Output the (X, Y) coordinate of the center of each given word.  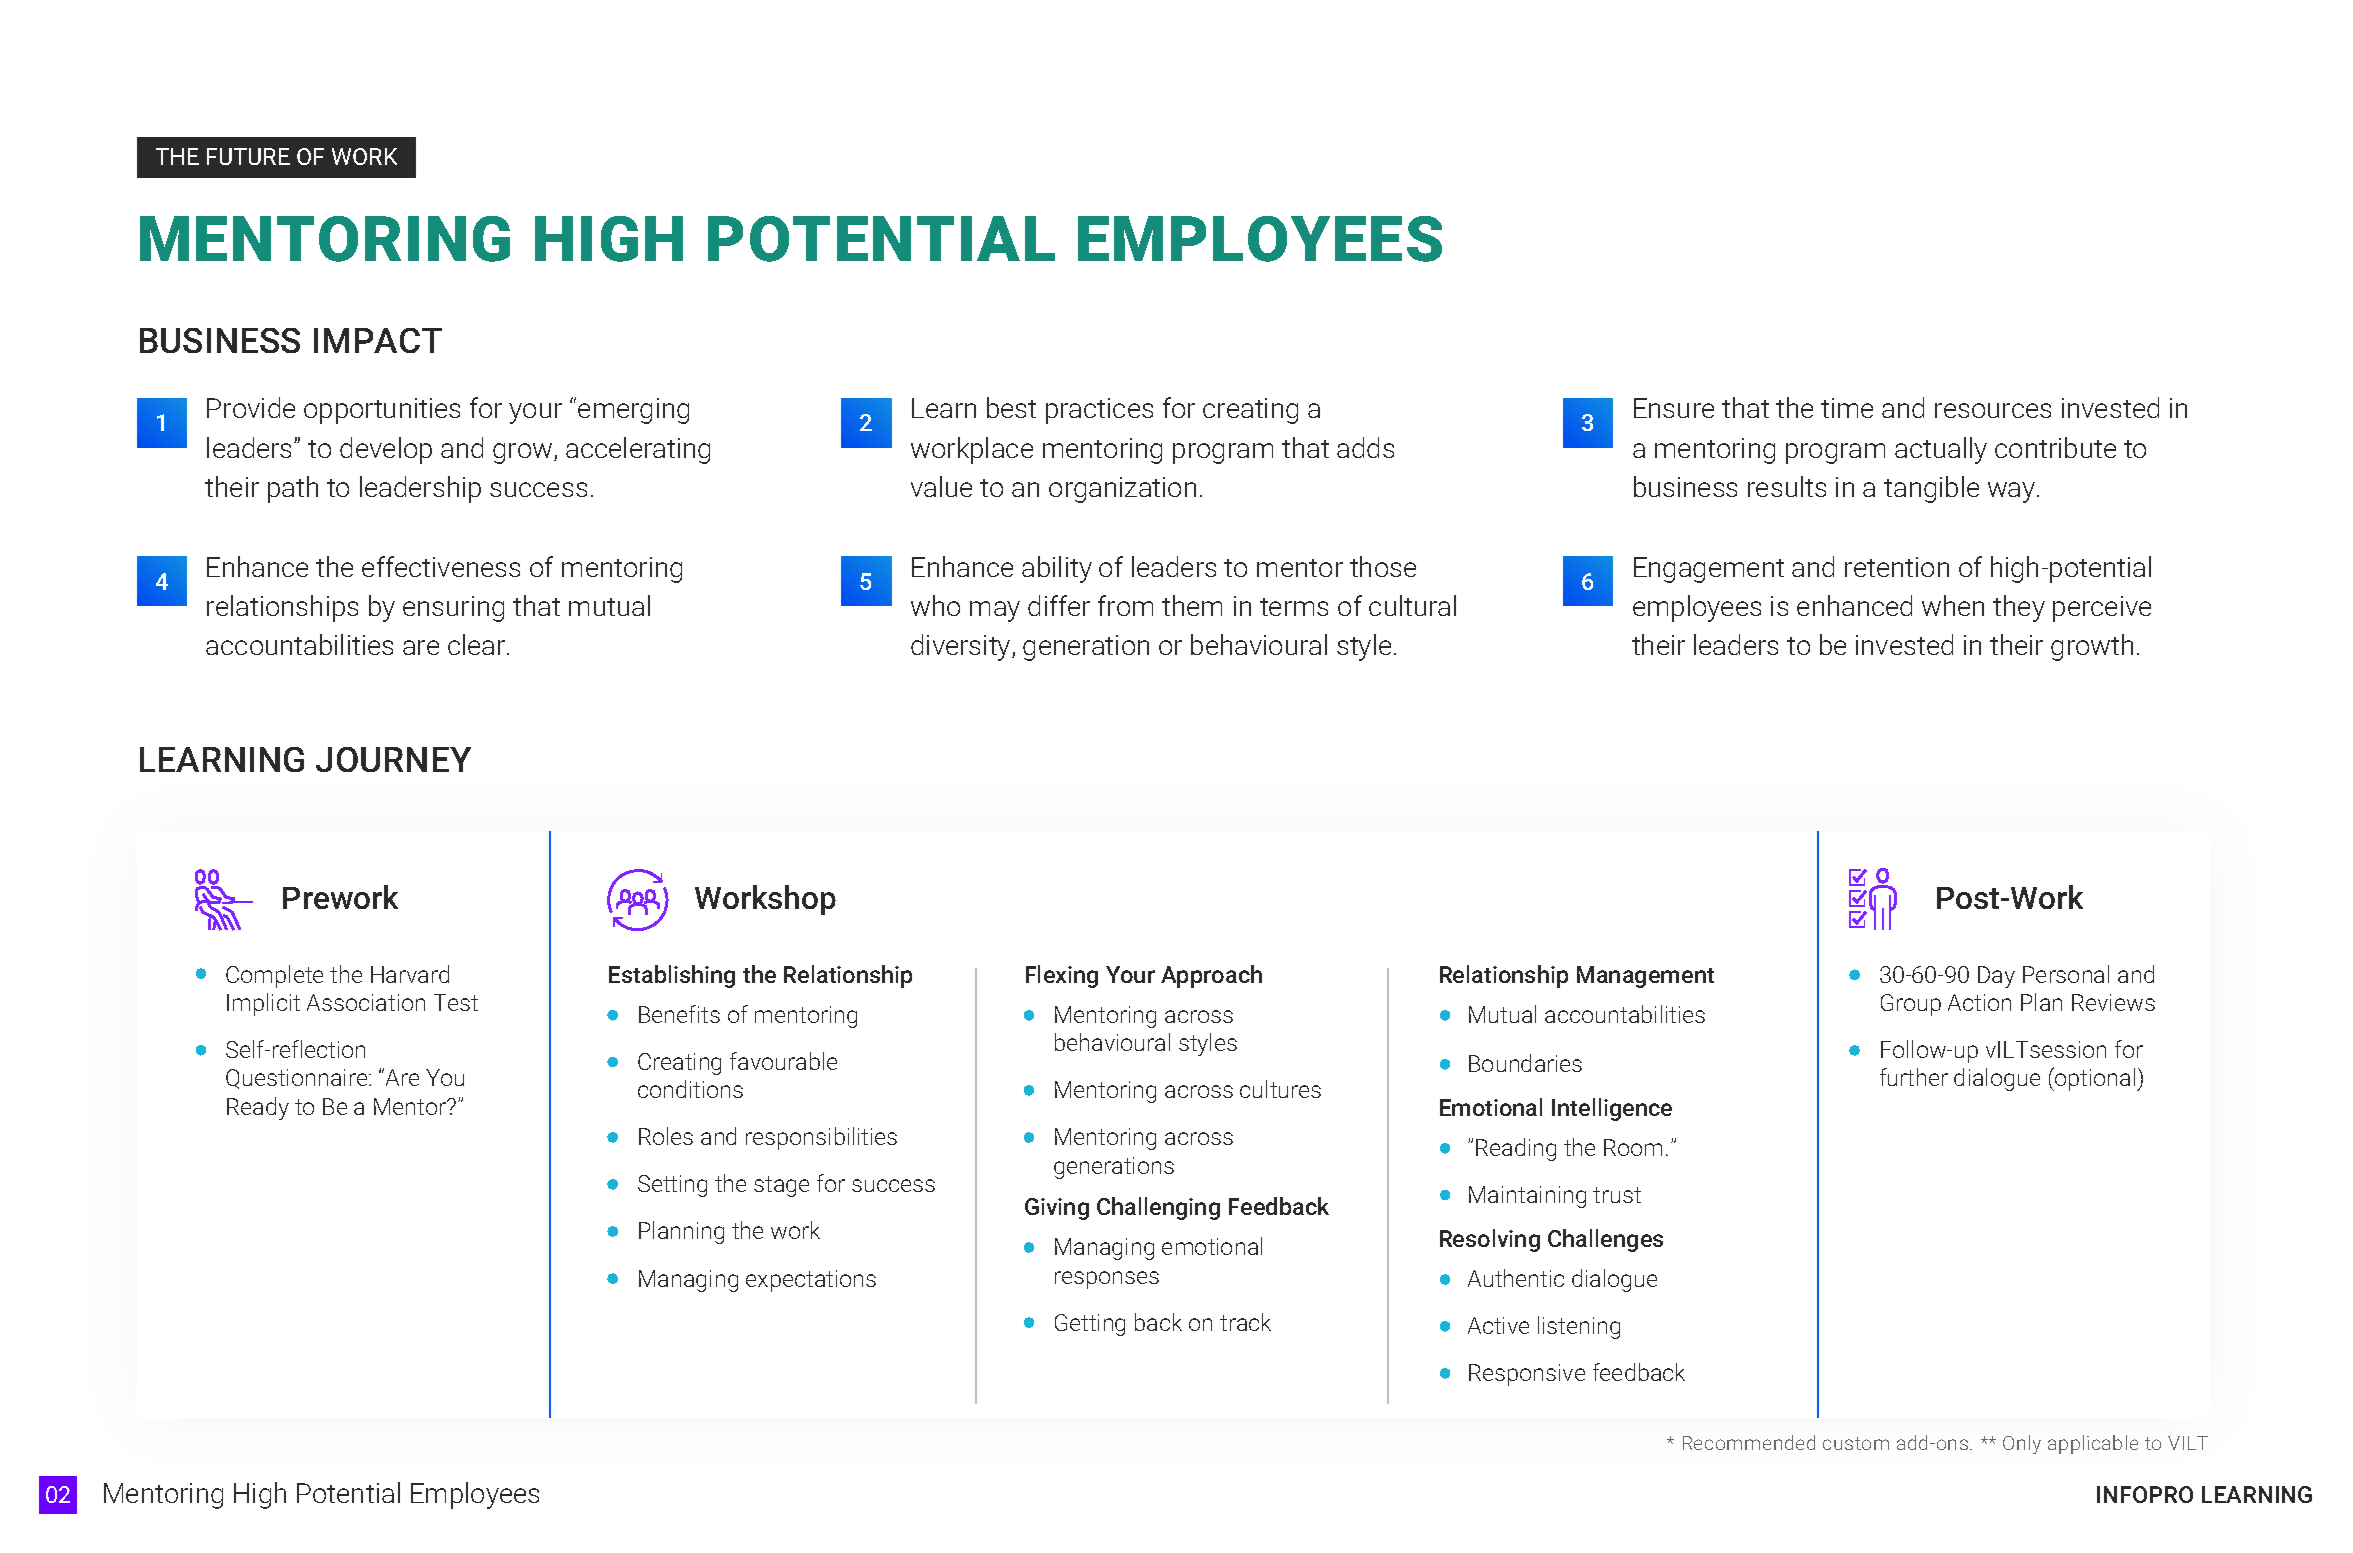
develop (386, 450)
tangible (1931, 489)
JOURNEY (393, 759)
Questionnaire (298, 1079)
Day (1996, 977)
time (1847, 408)
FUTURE (248, 156)
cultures (1280, 1089)
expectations (811, 1281)
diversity (962, 647)
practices (1099, 411)
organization (1122, 490)
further (1914, 1077)
